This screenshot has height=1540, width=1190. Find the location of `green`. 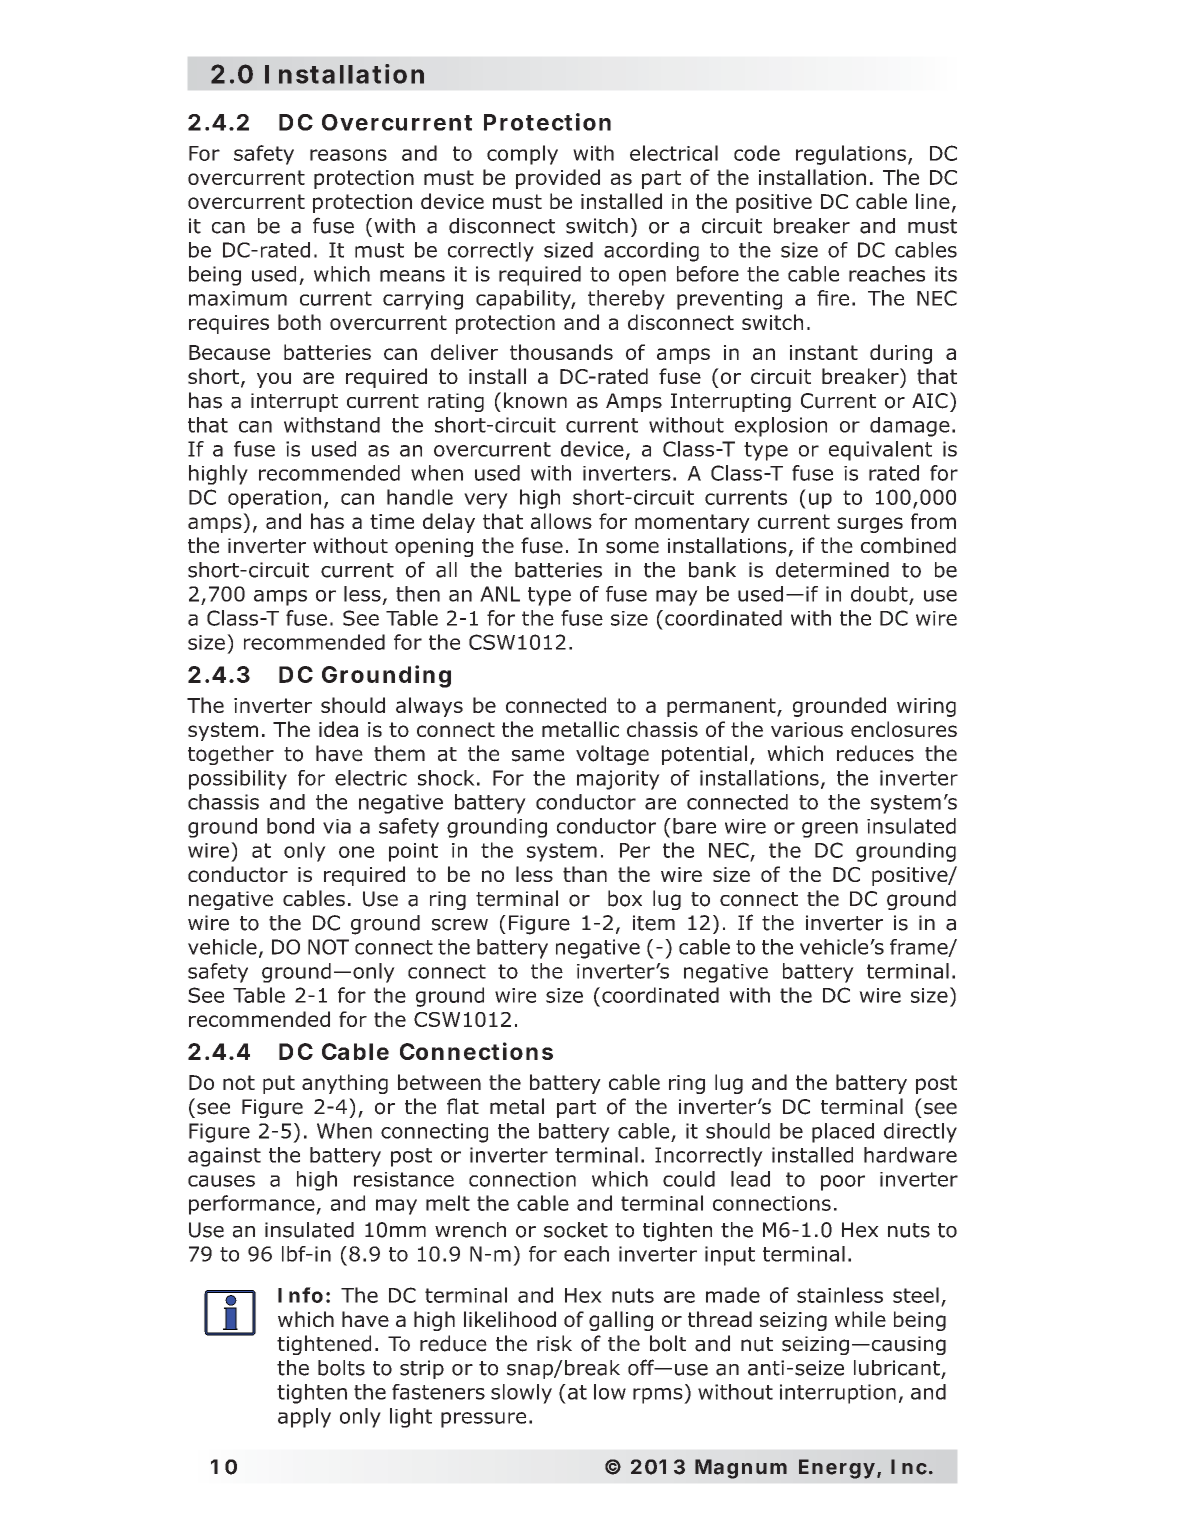

green is located at coordinates (830, 830).
